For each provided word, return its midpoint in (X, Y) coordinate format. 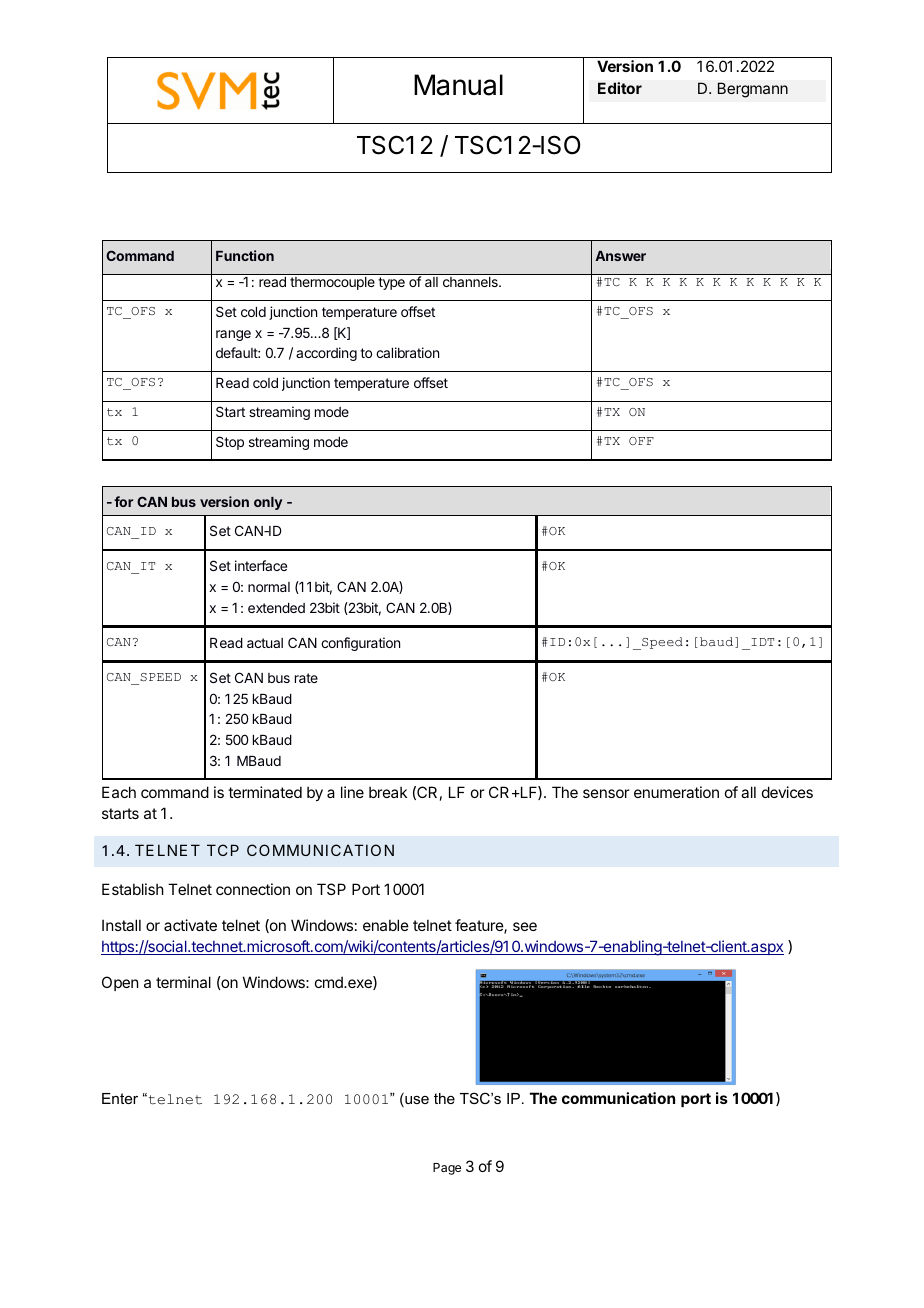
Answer (620, 256)
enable (386, 925)
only (268, 503)
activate (190, 925)
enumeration (676, 792)
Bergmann (753, 90)
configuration (360, 644)
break (388, 792)
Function (245, 255)
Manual (458, 85)
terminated (265, 792)
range (233, 335)
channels (471, 282)
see (525, 926)
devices (787, 792)
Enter (120, 1098)
